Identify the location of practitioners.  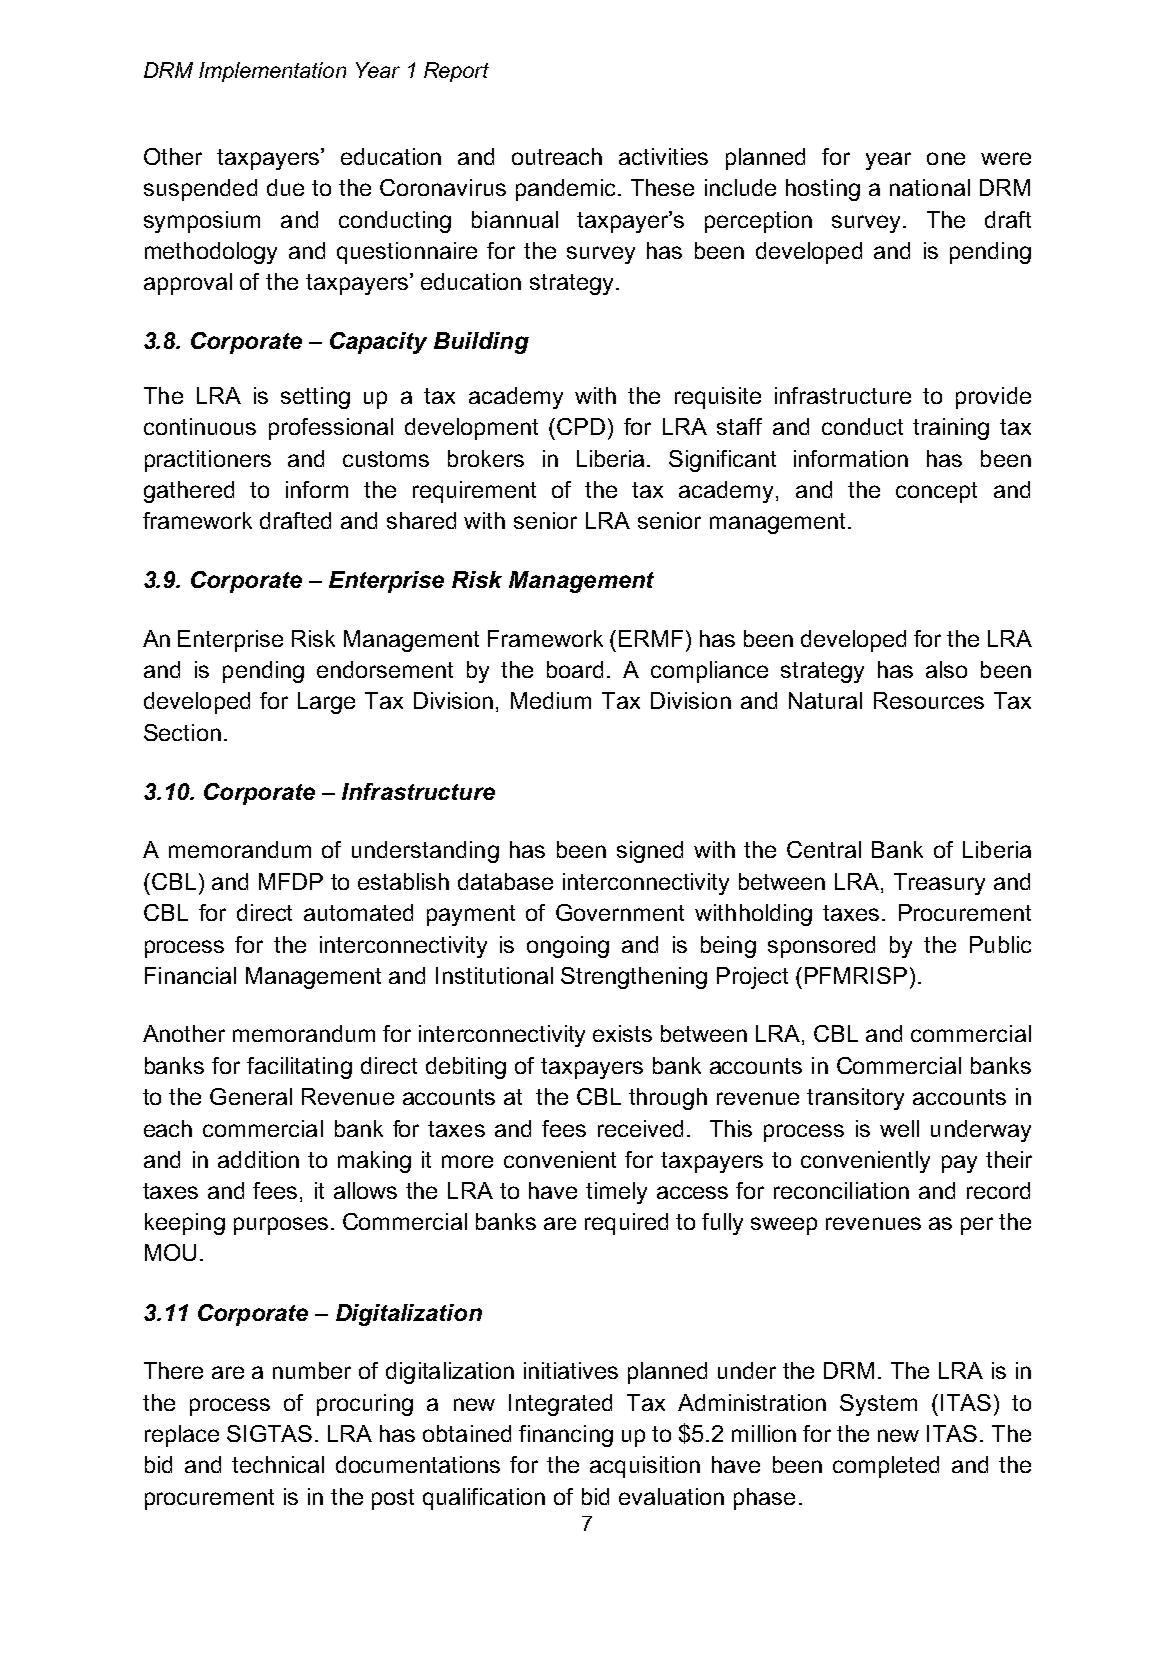
(208, 461).
